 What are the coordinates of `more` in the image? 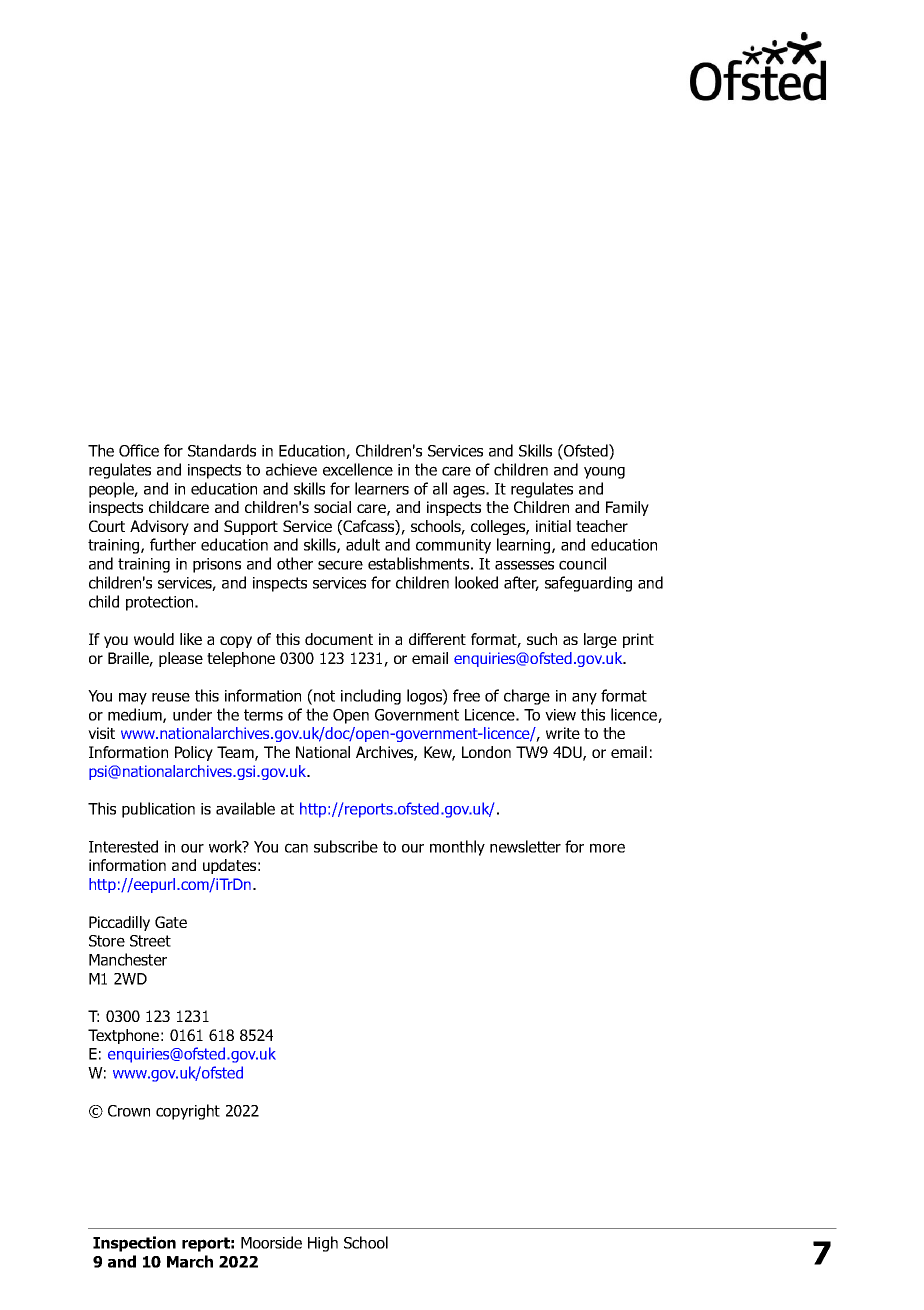 It's located at (607, 848).
